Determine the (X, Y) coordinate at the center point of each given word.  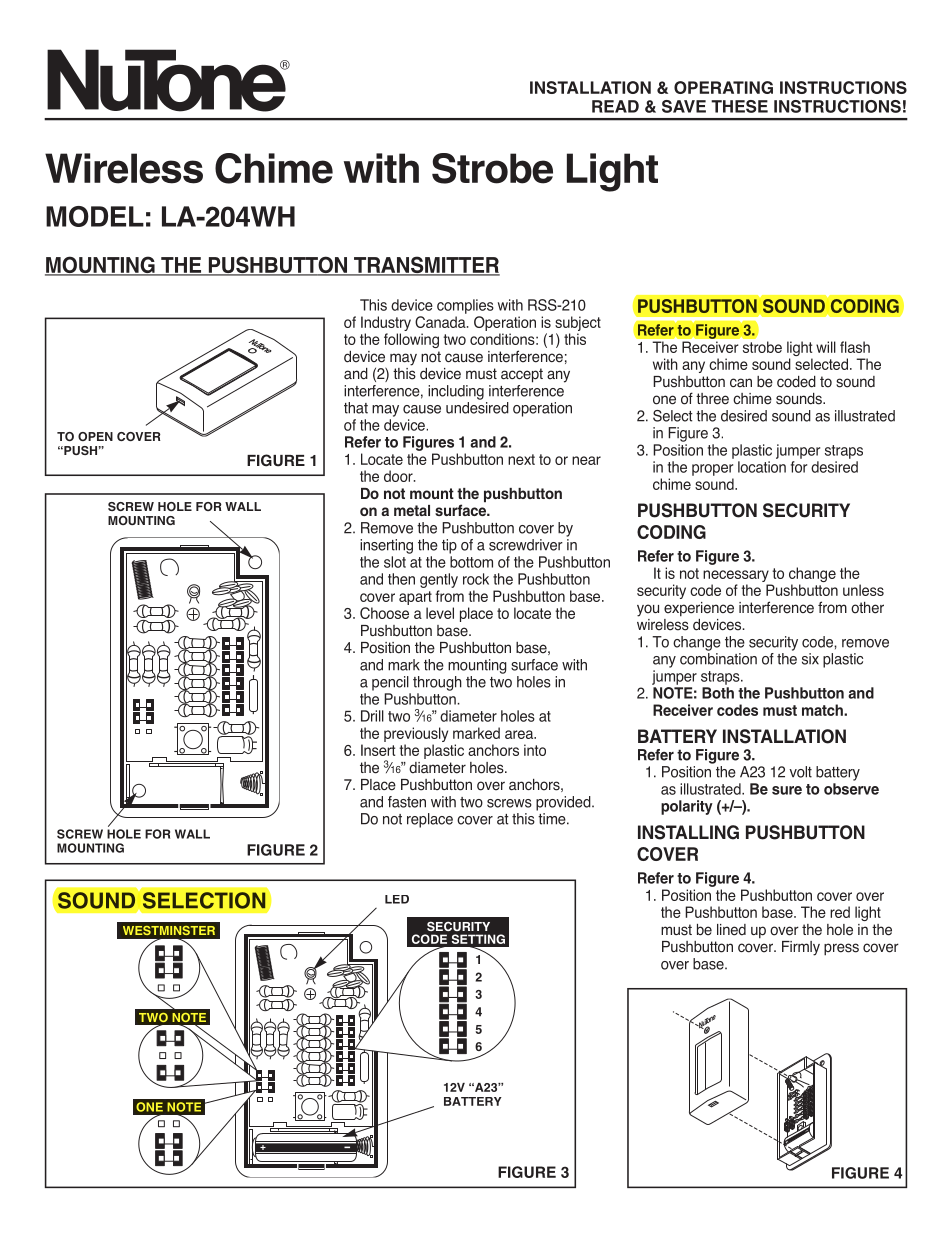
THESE (739, 106)
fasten (407, 802)
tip (449, 546)
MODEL (95, 216)
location (762, 467)
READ (615, 106)
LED (397, 899)
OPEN (95, 436)
